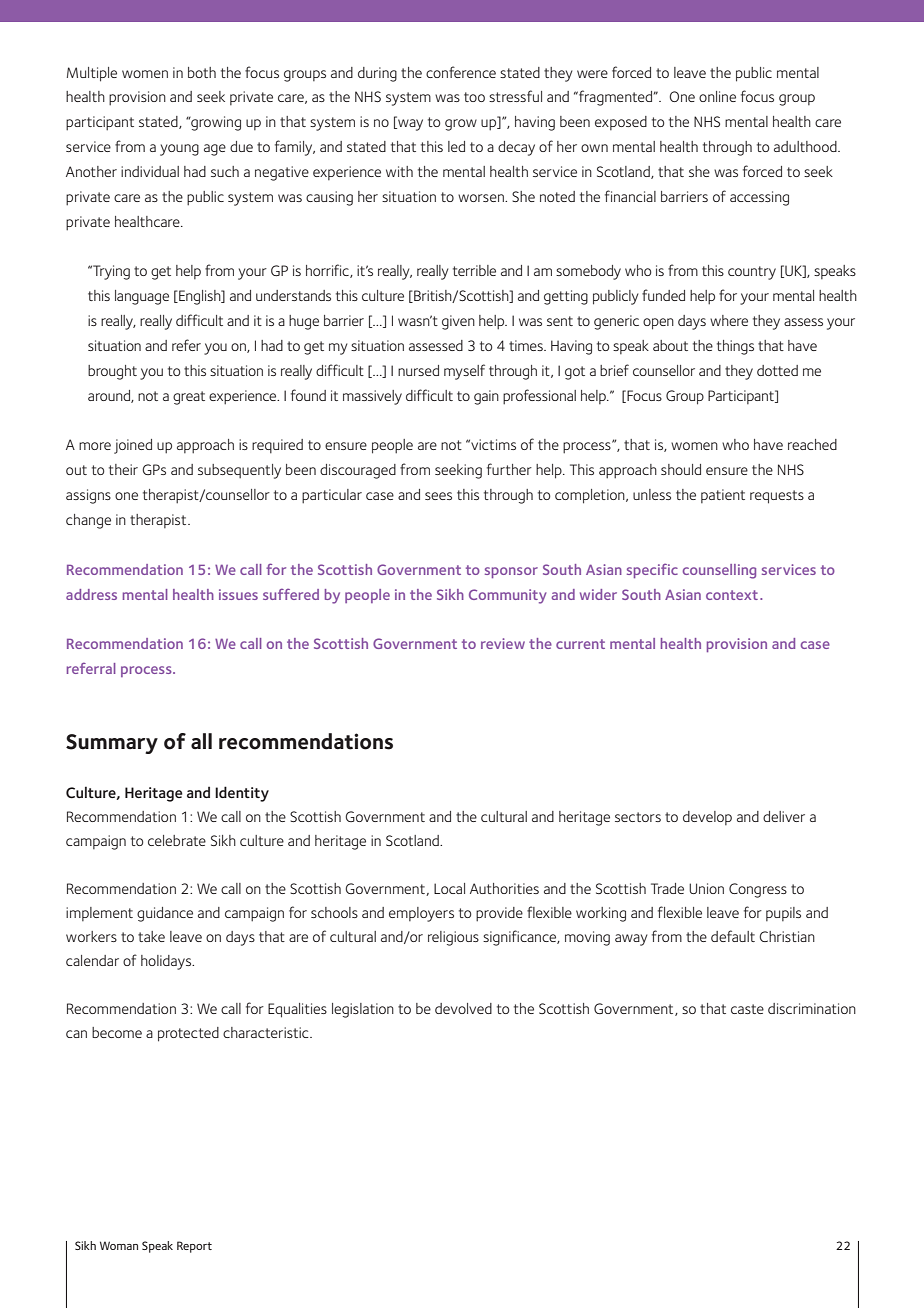 Image resolution: width=924 pixels, height=1308 pixels. I want to click on caste, so click(747, 1009).
